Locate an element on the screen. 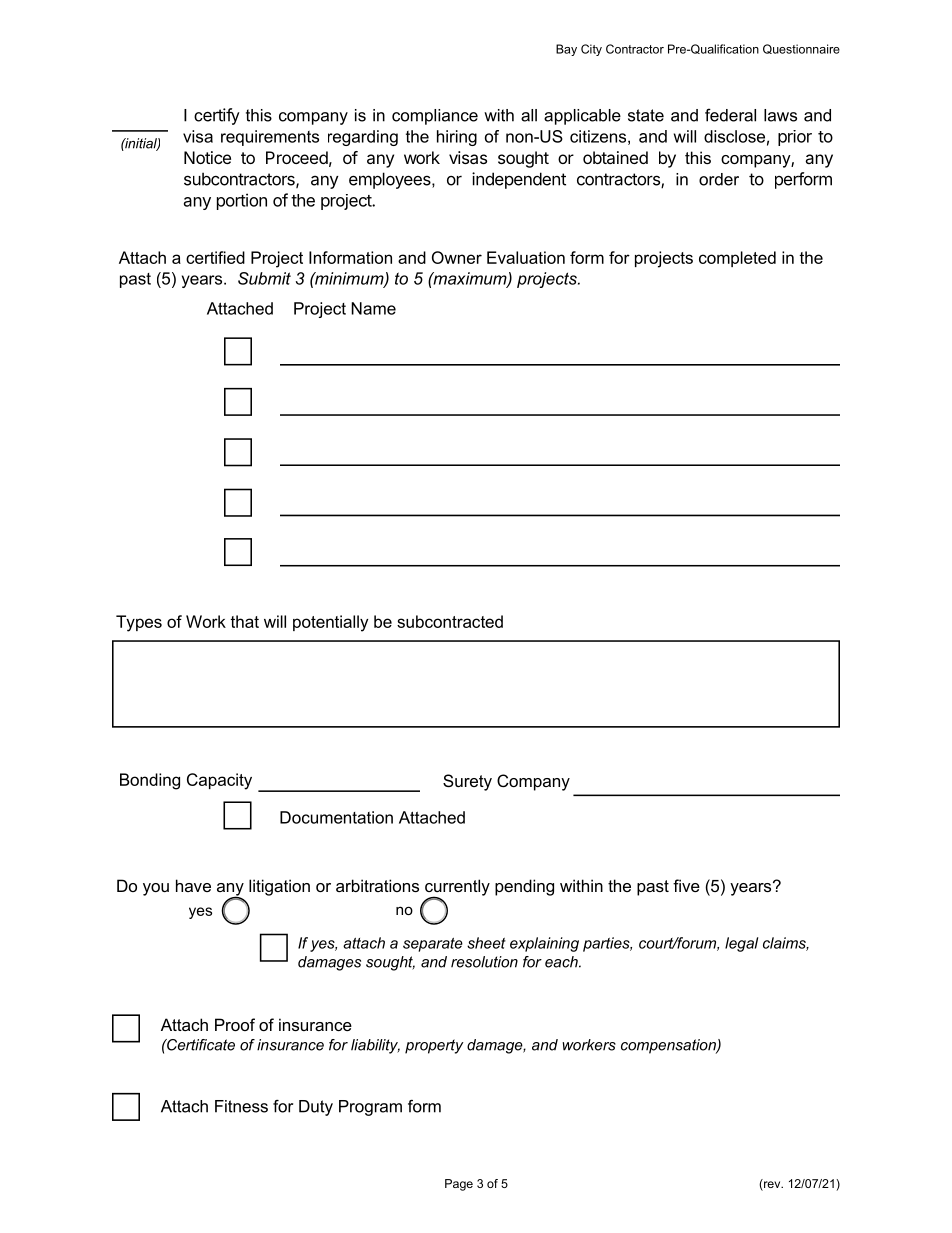 This screenshot has height=1233, width=952. completed is located at coordinates (737, 259).
